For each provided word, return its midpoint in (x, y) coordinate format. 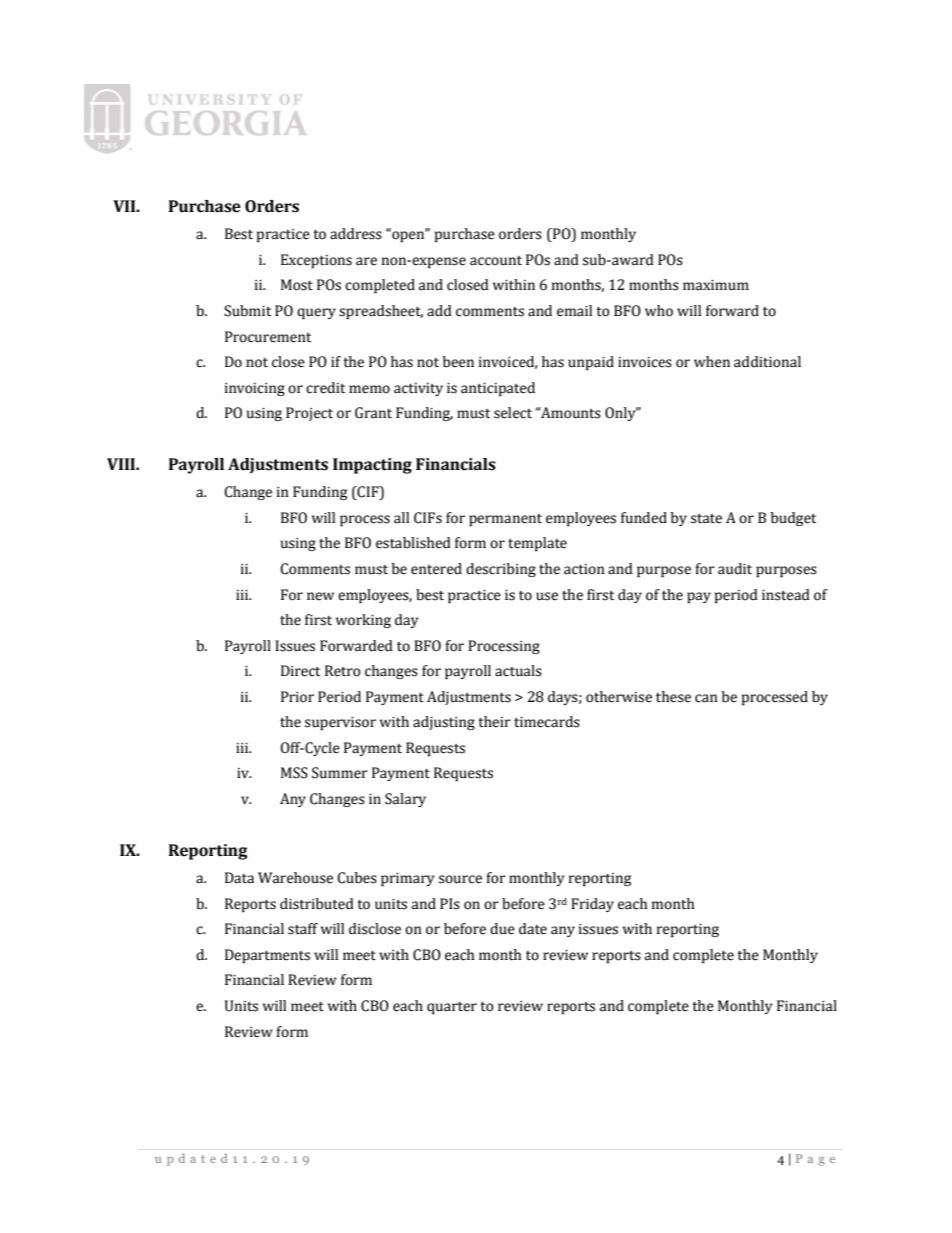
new (320, 596)
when (712, 362)
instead (786, 595)
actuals (518, 671)
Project (309, 414)
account (496, 261)
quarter (452, 1008)
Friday (592, 905)
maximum (716, 285)
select (513, 413)
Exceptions (316, 261)
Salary (405, 800)
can (706, 698)
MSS (294, 773)
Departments (267, 956)
